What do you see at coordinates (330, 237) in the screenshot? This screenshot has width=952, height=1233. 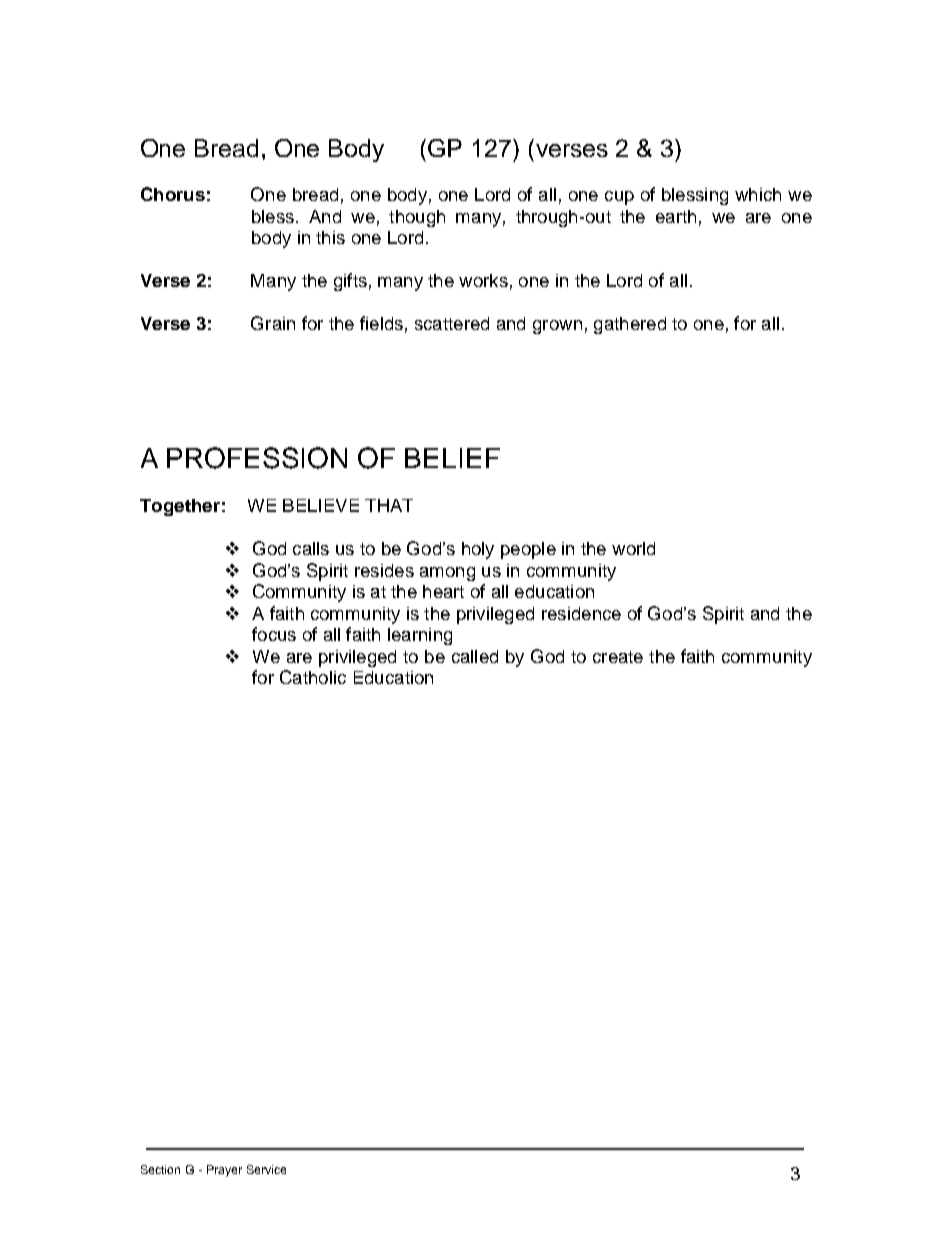 I see `this` at bounding box center [330, 237].
